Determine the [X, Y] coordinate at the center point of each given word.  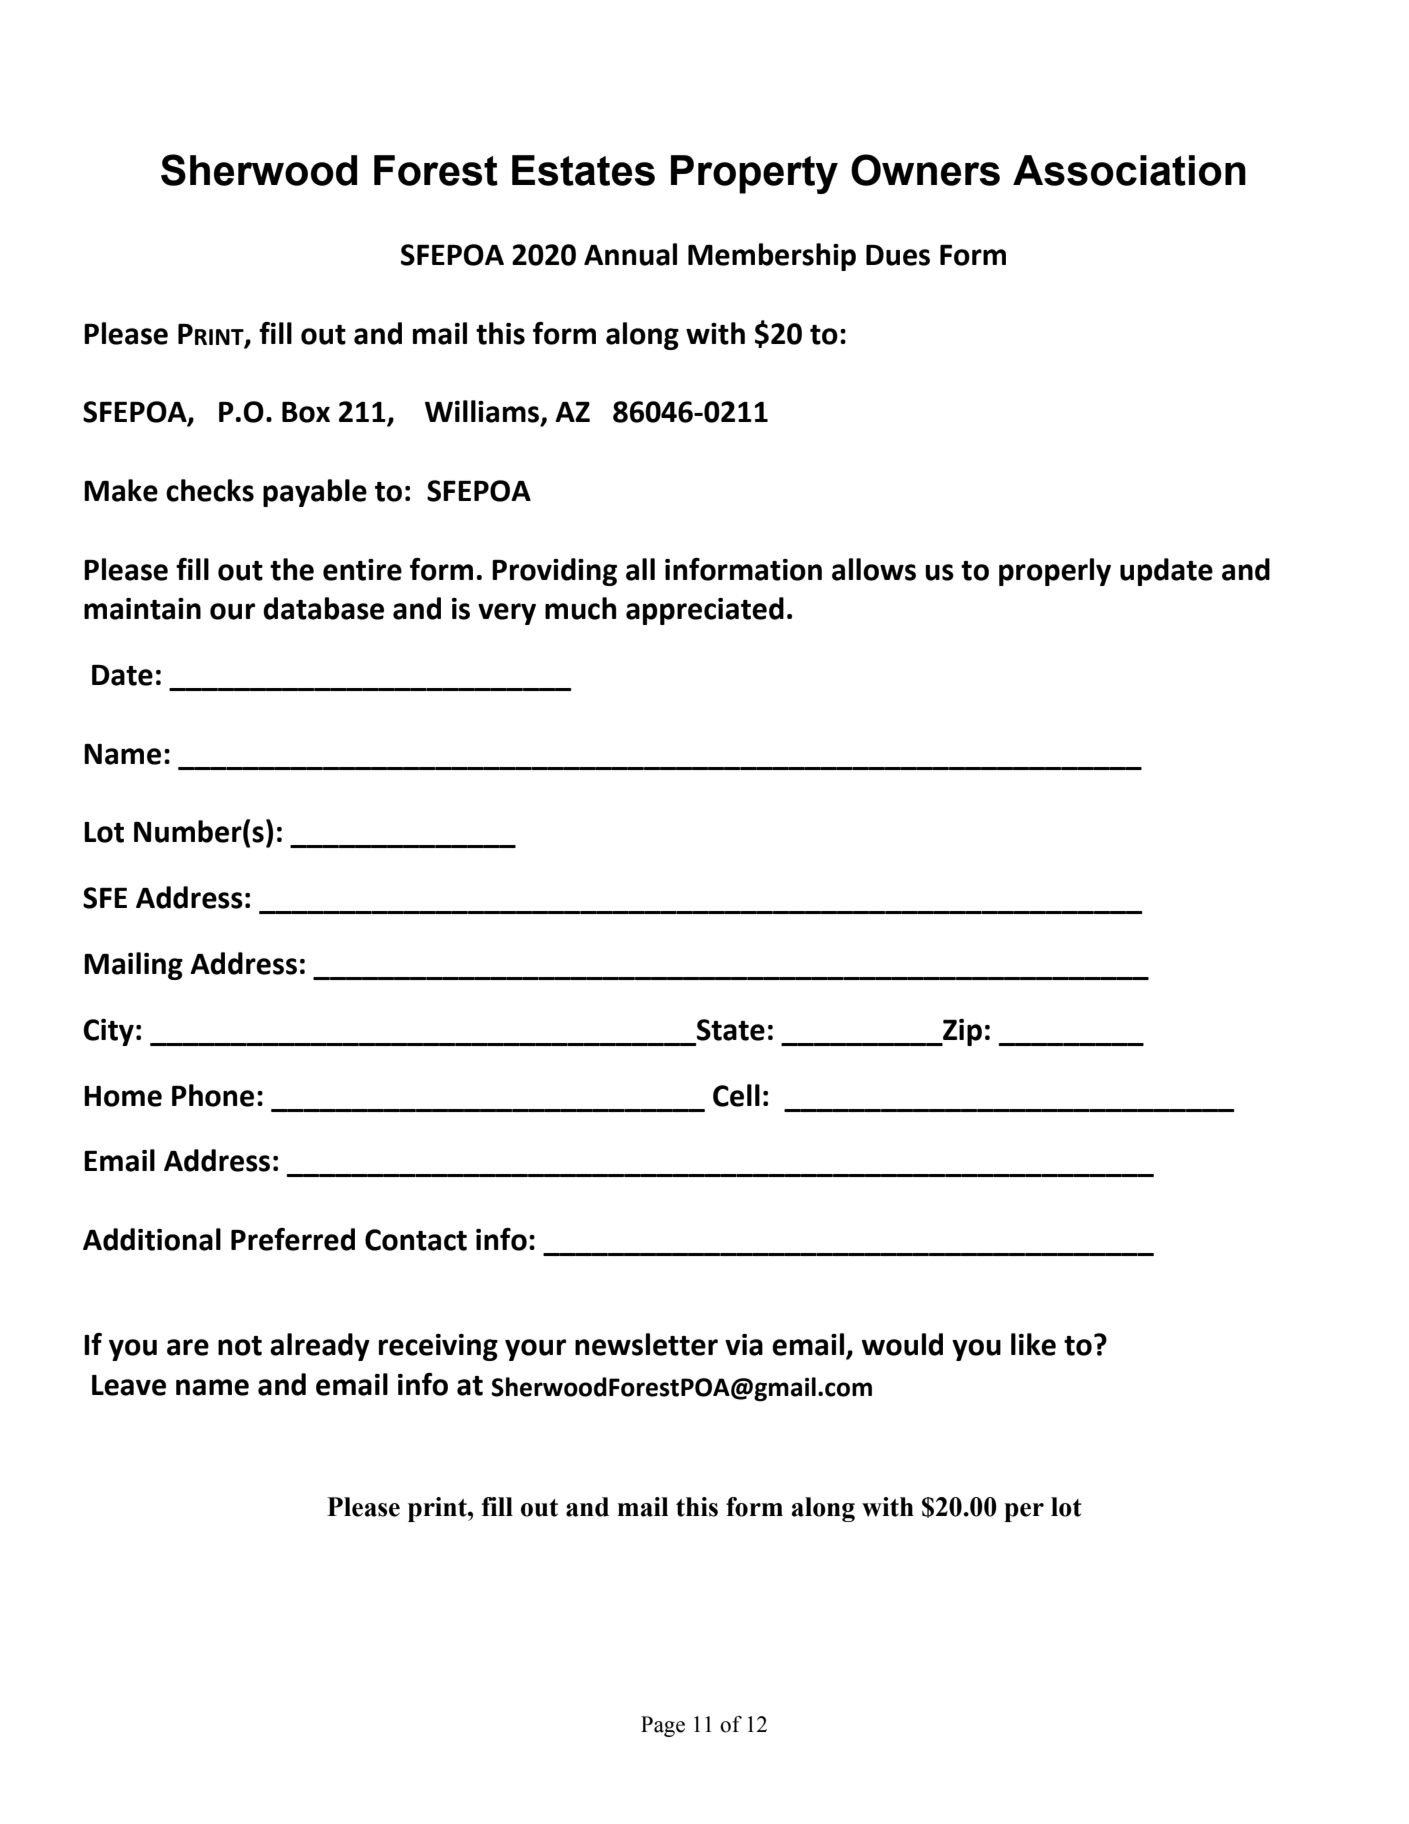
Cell [736, 1095]
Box [306, 412]
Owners [925, 170]
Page [663, 1726]
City [108, 1032]
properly [1055, 572]
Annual [630, 254]
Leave [129, 1385]
